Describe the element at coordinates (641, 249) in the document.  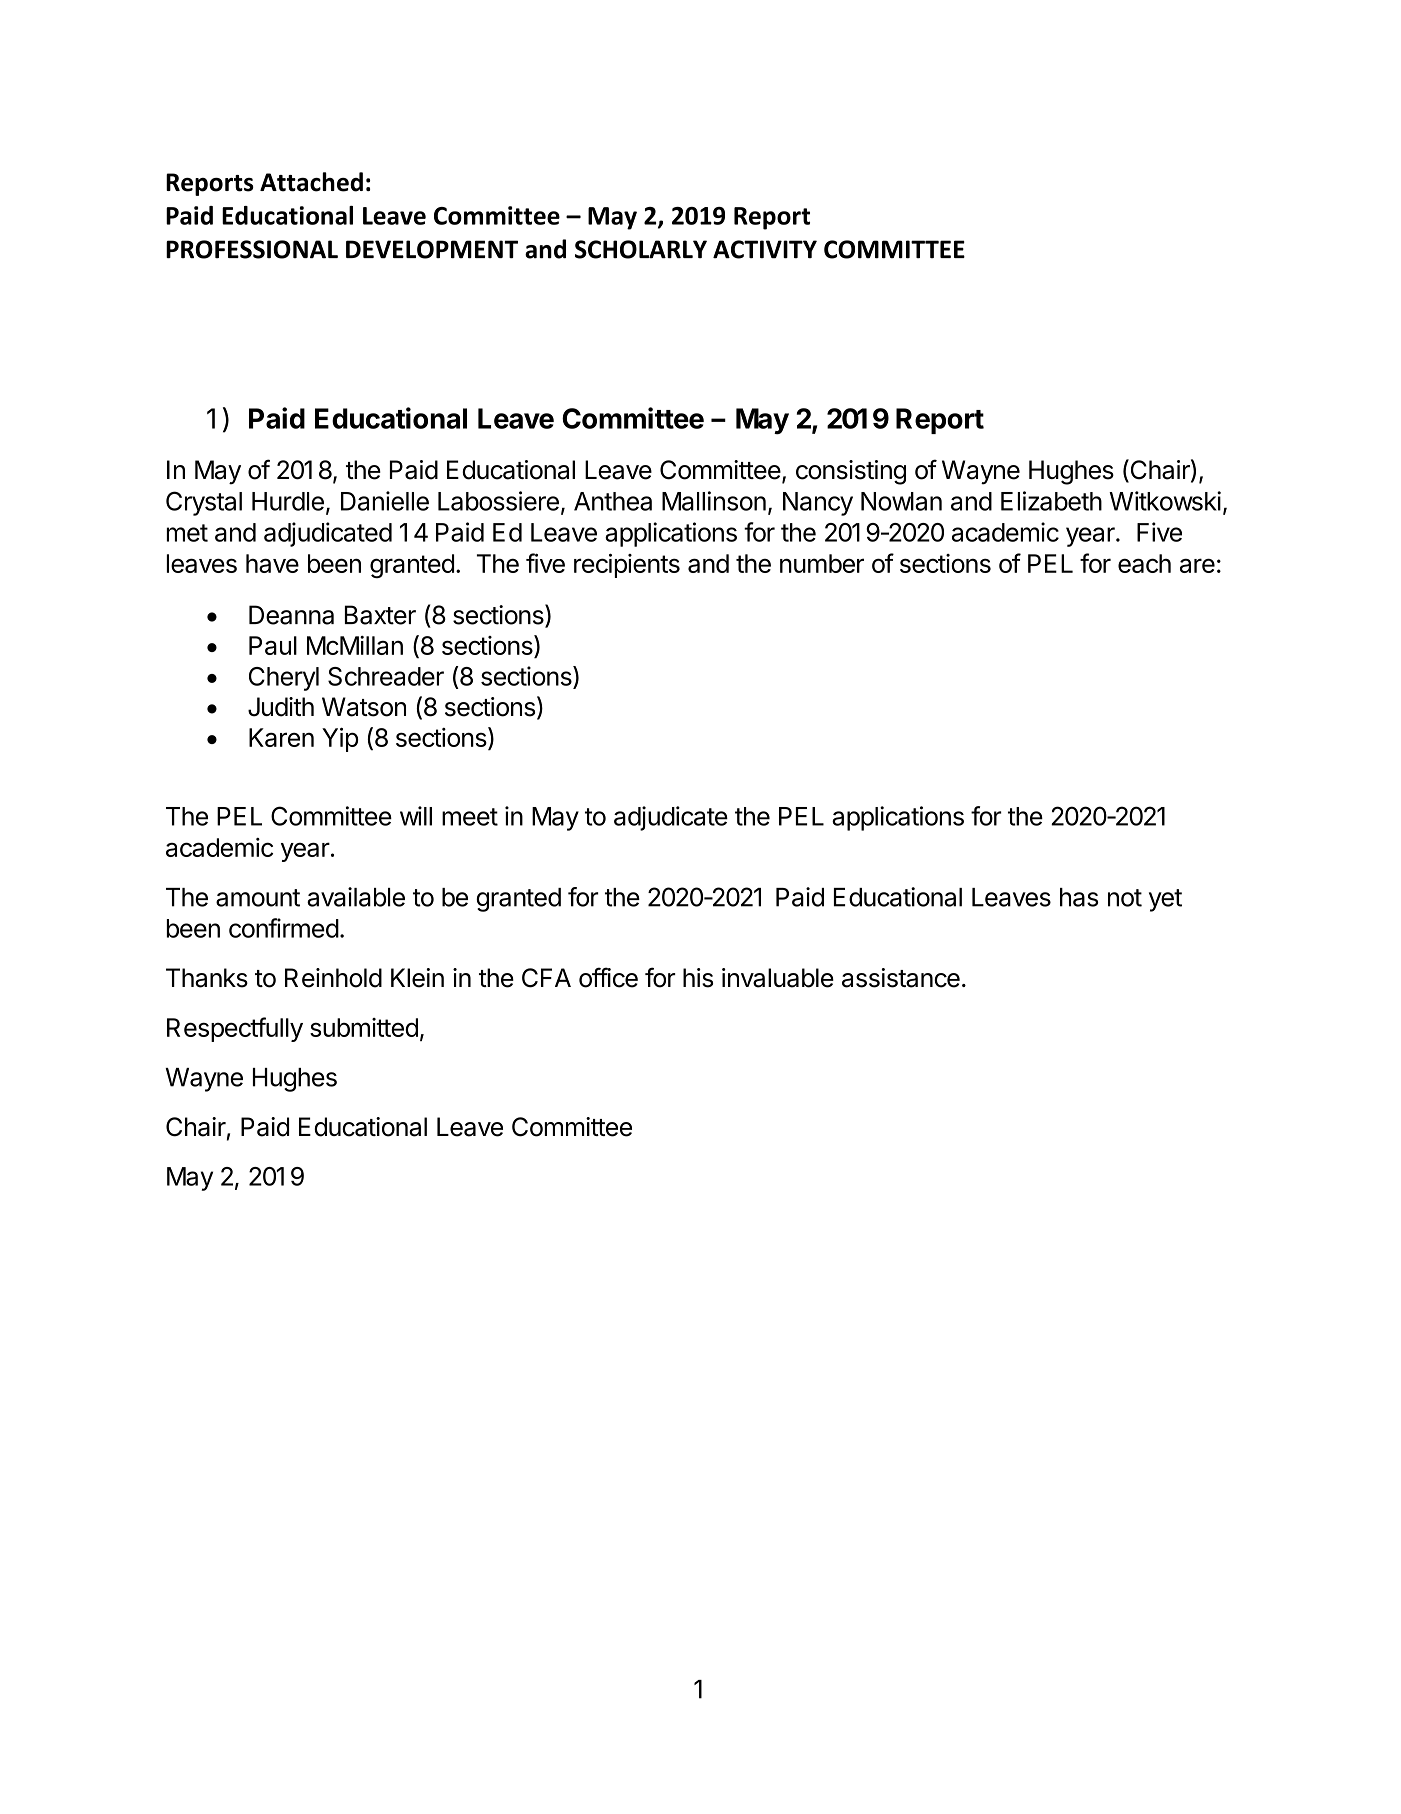
I see `SCHOLARLY` at that location.
